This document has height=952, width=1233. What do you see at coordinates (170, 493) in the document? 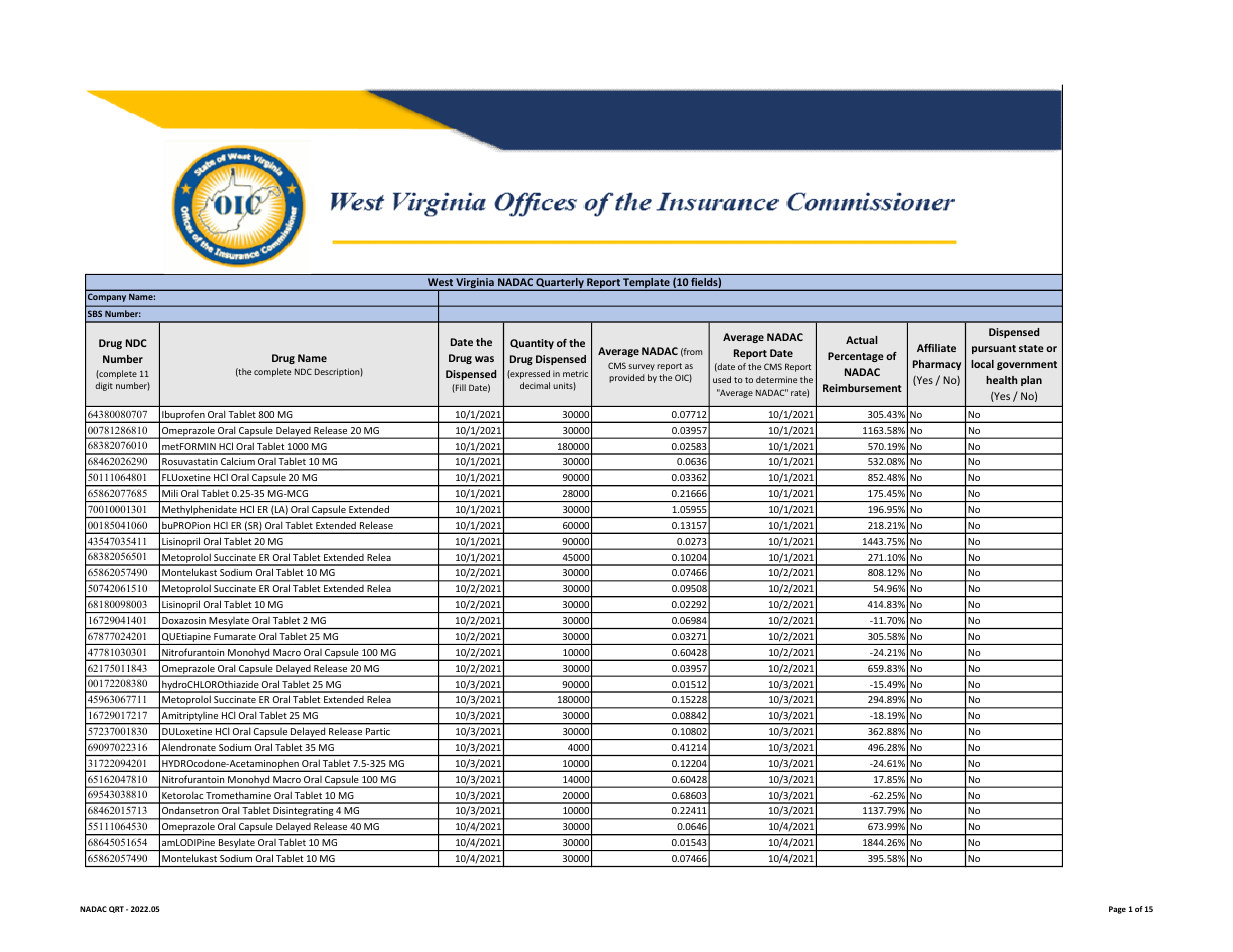
I see `Mili` at bounding box center [170, 493].
